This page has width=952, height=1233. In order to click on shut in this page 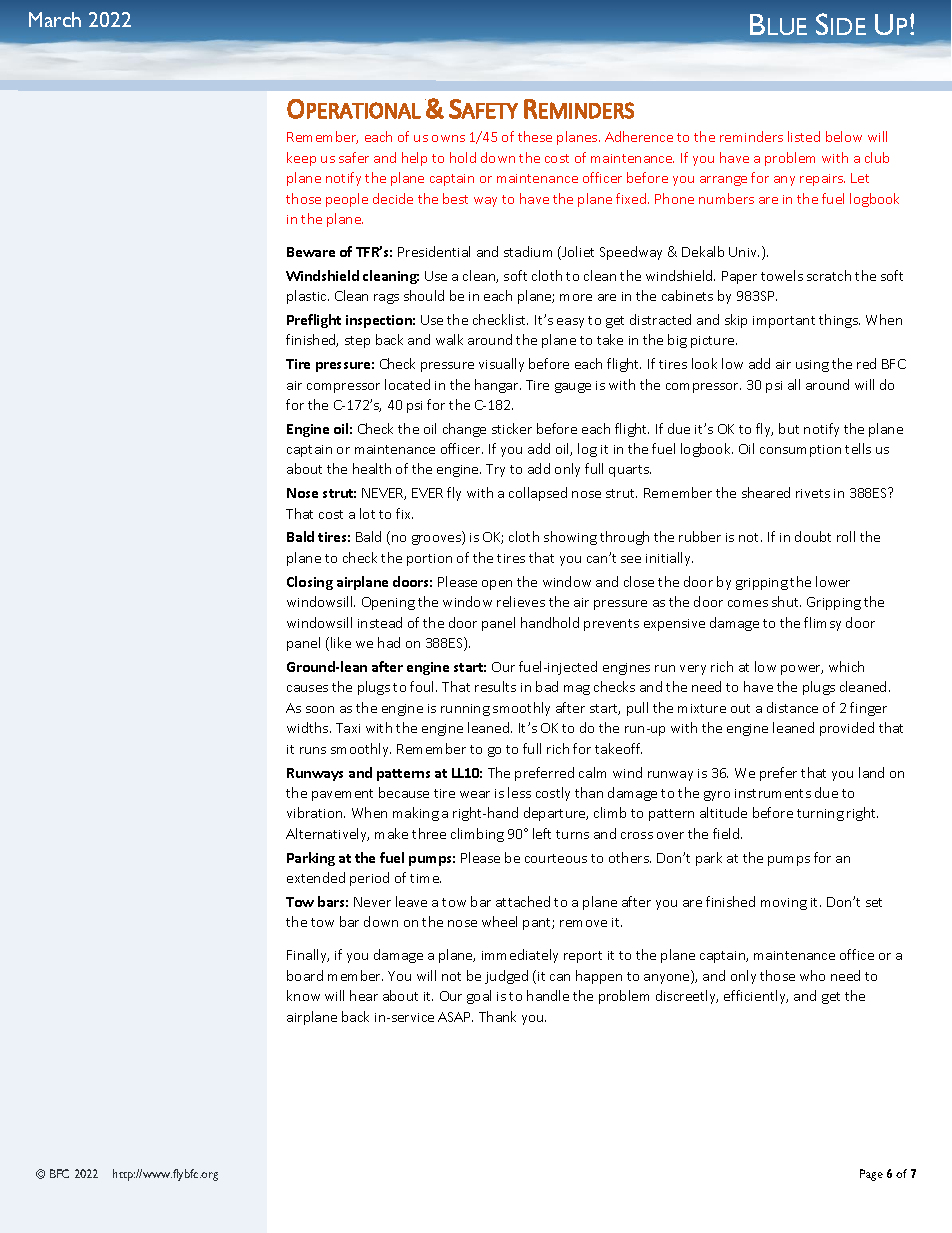, I will do `click(786, 601)`.
